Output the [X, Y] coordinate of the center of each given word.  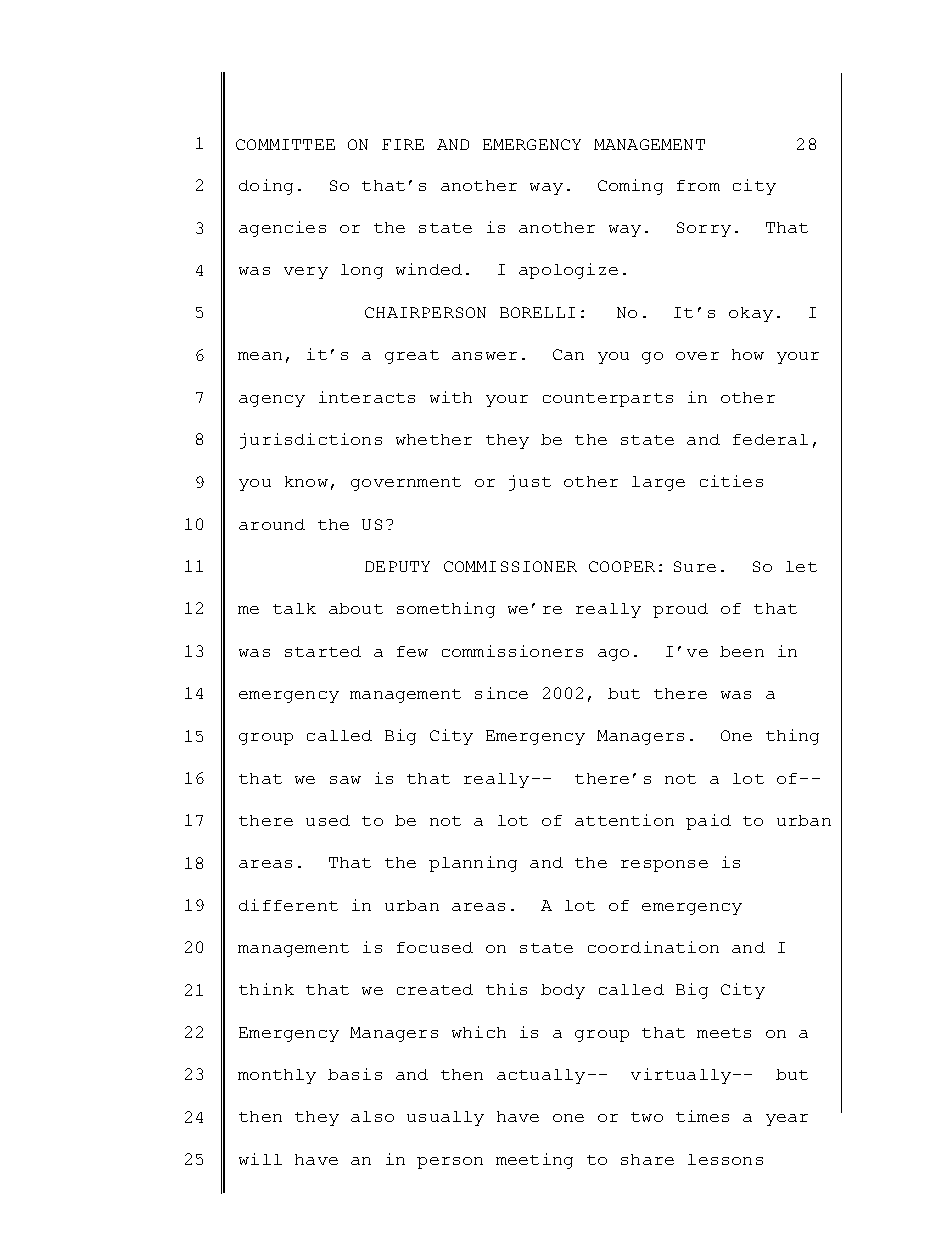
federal [770, 439]
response [664, 866]
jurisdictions [311, 441]
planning [473, 864]
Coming [630, 187]
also [372, 1116]
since [501, 693]
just [530, 483]
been [742, 651]
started [323, 651]
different [288, 905]
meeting [534, 1161]
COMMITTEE [285, 144]
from [698, 185]
